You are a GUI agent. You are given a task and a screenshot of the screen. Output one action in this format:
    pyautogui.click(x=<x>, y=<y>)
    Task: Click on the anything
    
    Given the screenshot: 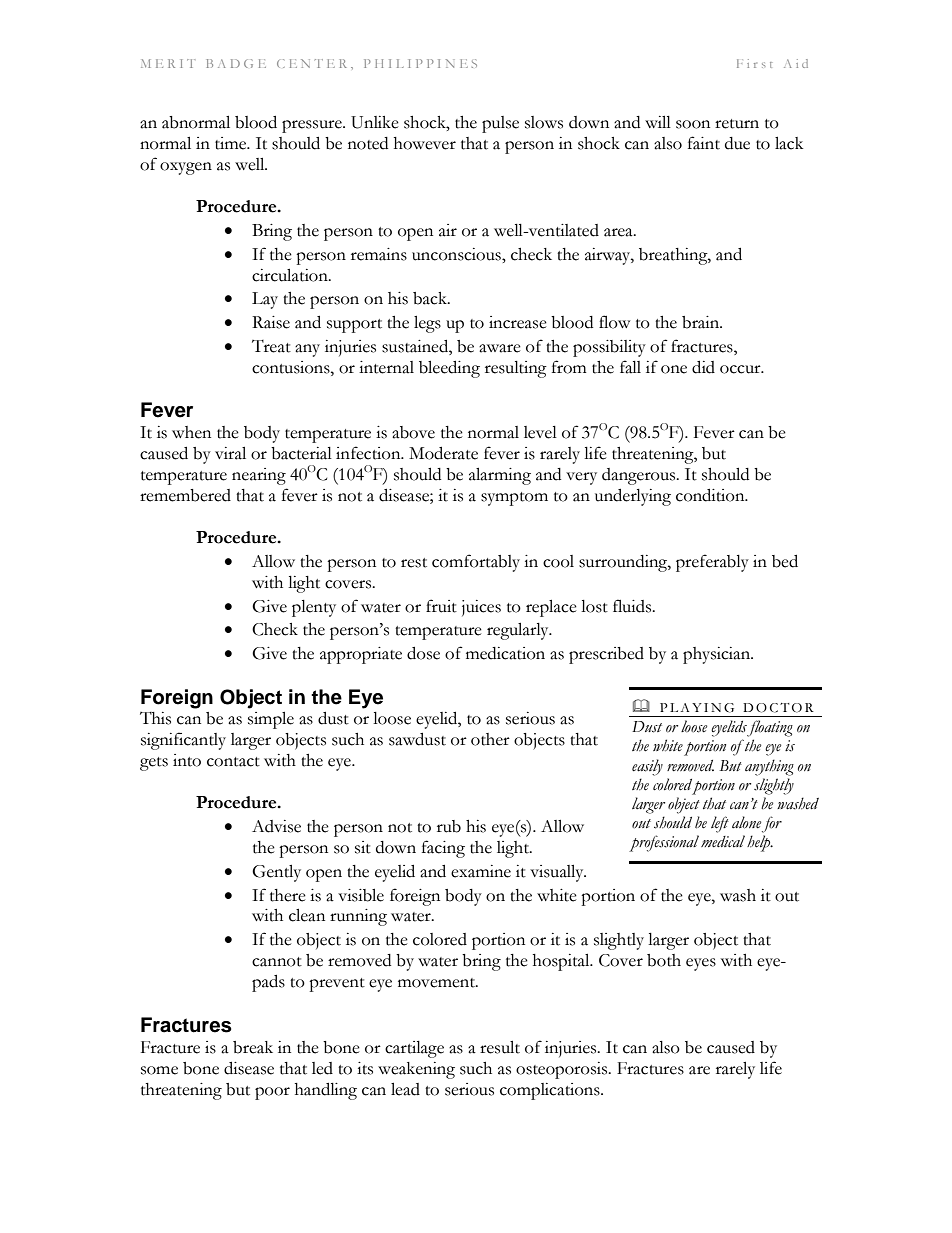 What is the action you would take?
    pyautogui.click(x=769, y=767)
